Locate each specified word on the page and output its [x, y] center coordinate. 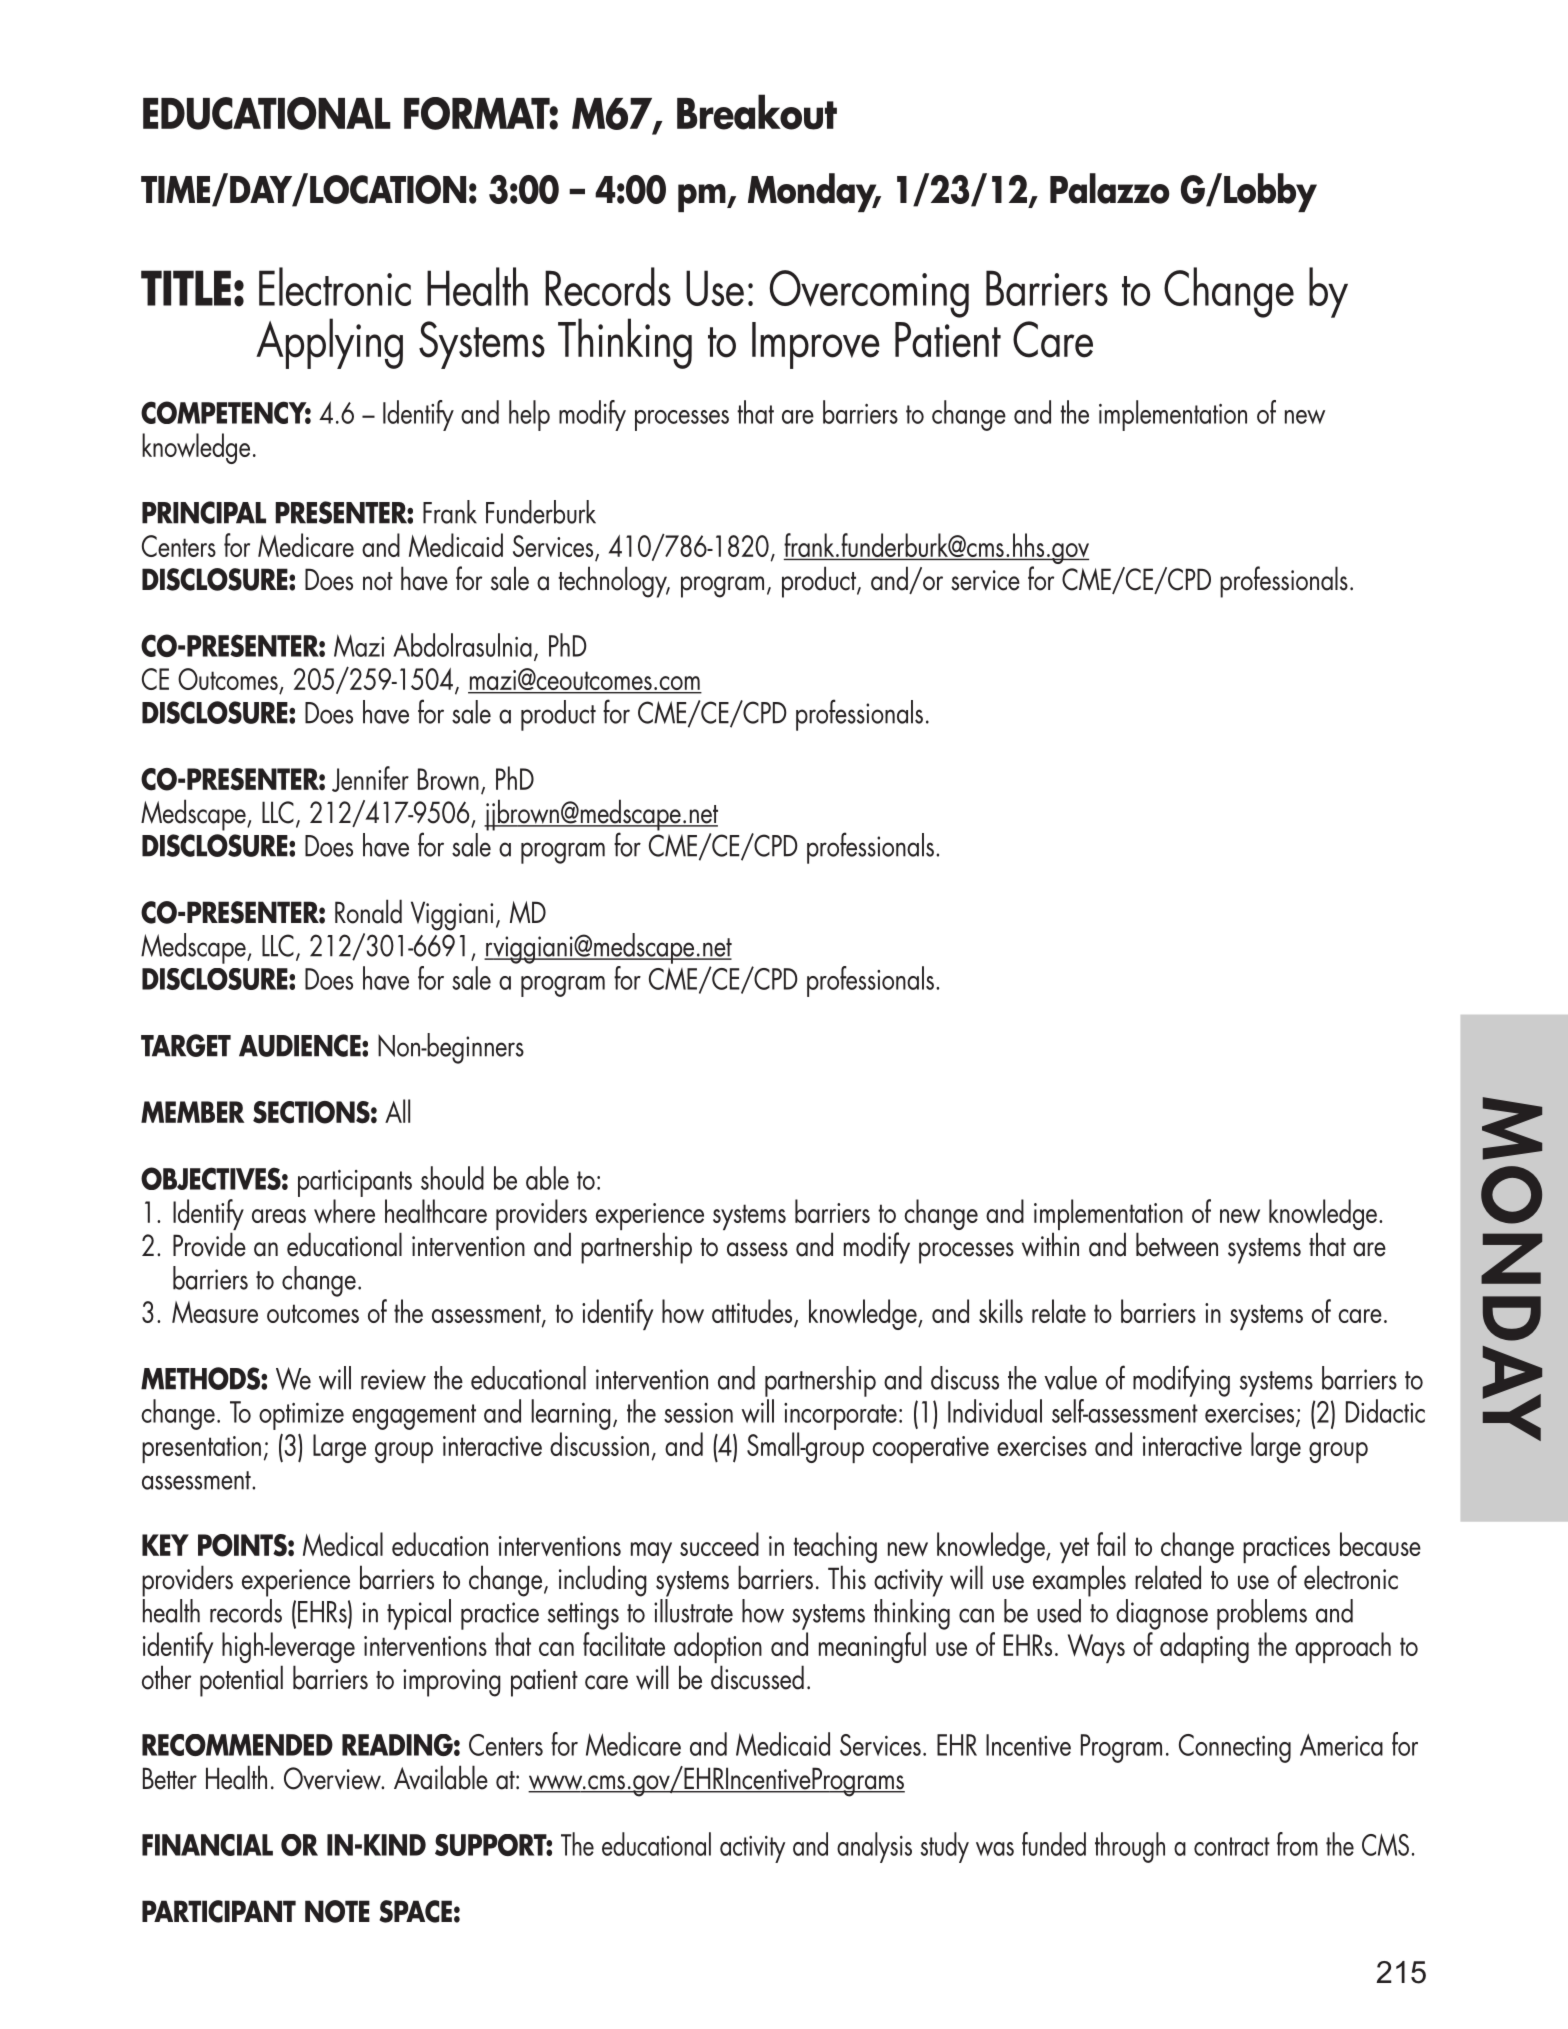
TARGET [186, 1045]
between [1177, 1244]
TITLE [186, 288]
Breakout [757, 112]
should [452, 1178]
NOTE [337, 1911]
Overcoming [869, 294]
